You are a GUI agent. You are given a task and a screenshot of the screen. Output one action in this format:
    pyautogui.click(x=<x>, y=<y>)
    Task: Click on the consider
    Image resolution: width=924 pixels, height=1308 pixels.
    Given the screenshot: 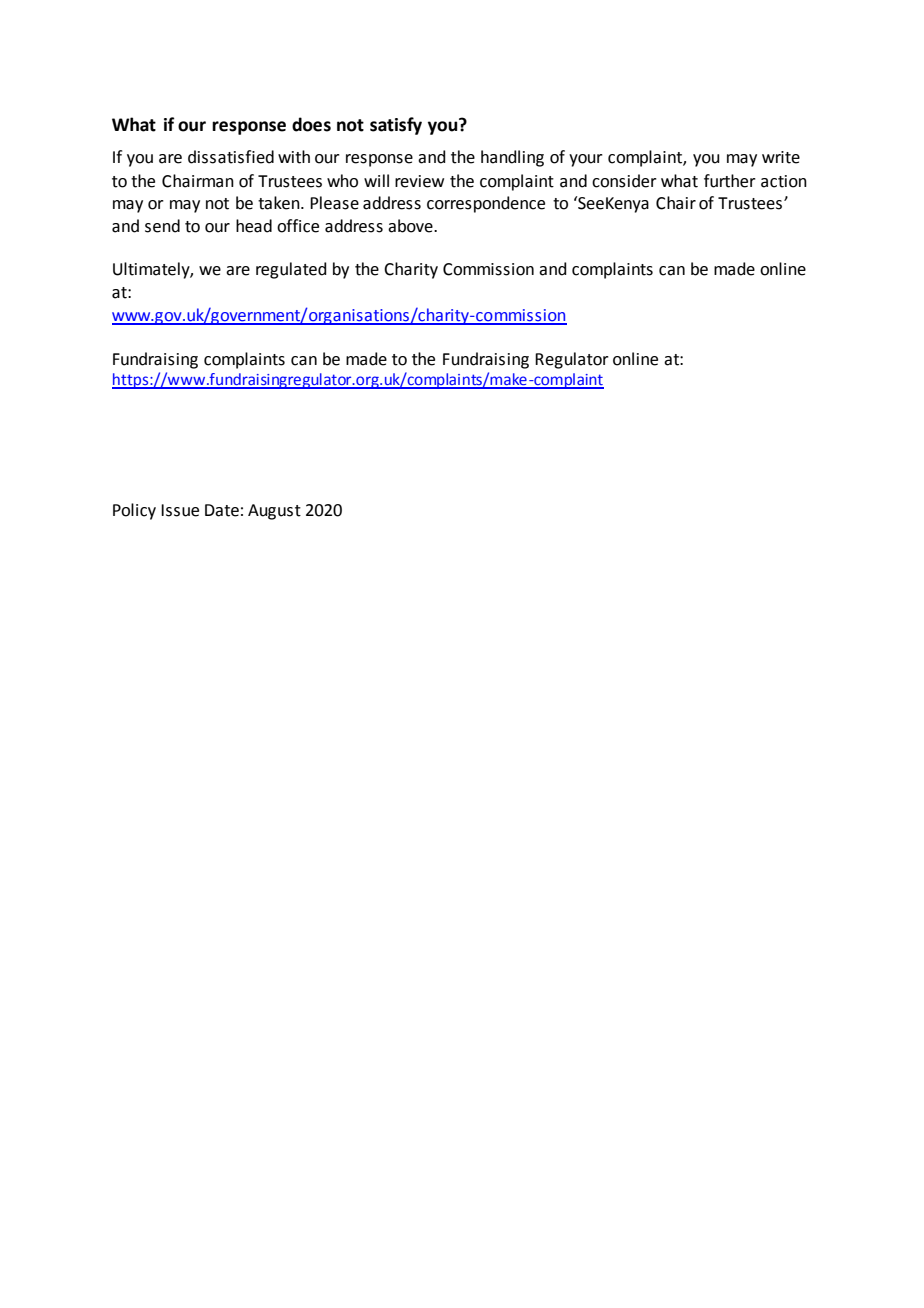 What is the action you would take?
    pyautogui.click(x=624, y=181)
